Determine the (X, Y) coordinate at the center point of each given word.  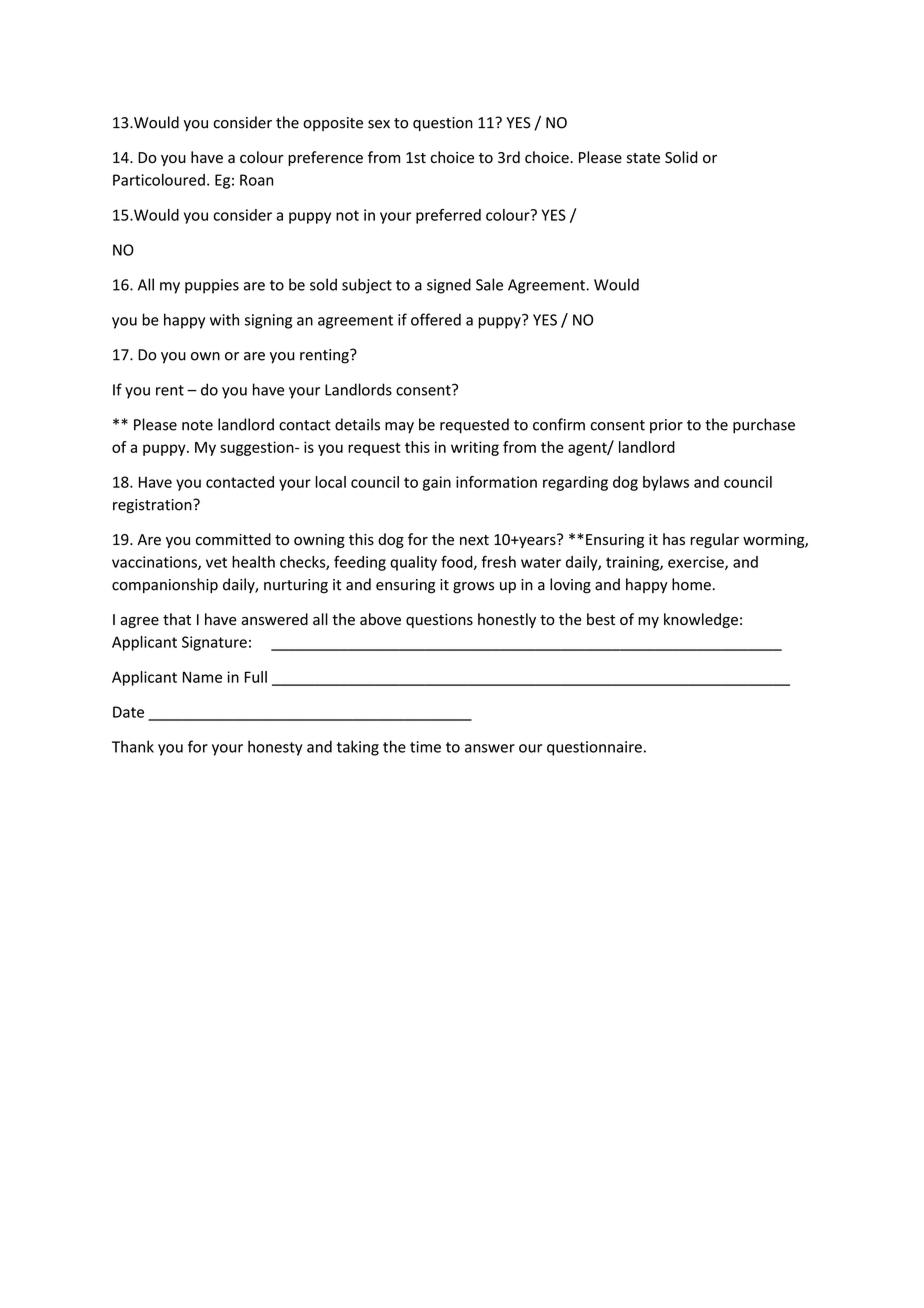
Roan (256, 180)
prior (666, 426)
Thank (133, 746)
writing (475, 448)
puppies (212, 286)
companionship (165, 585)
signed (449, 286)
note (197, 425)
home (691, 584)
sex (379, 124)
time (425, 747)
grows (473, 588)
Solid (681, 157)
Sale (489, 284)
